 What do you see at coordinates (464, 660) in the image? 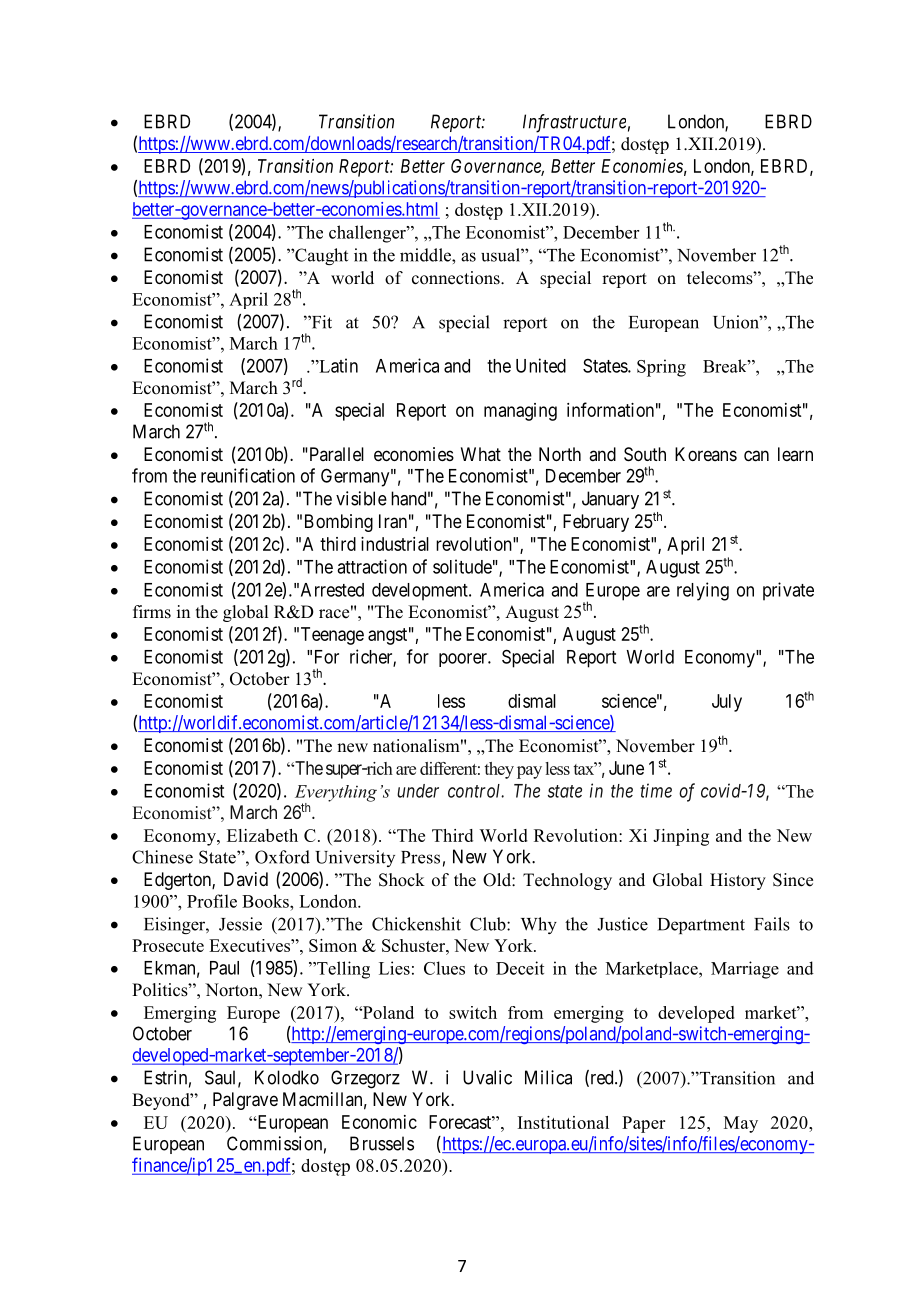
I see `poorer` at bounding box center [464, 660].
